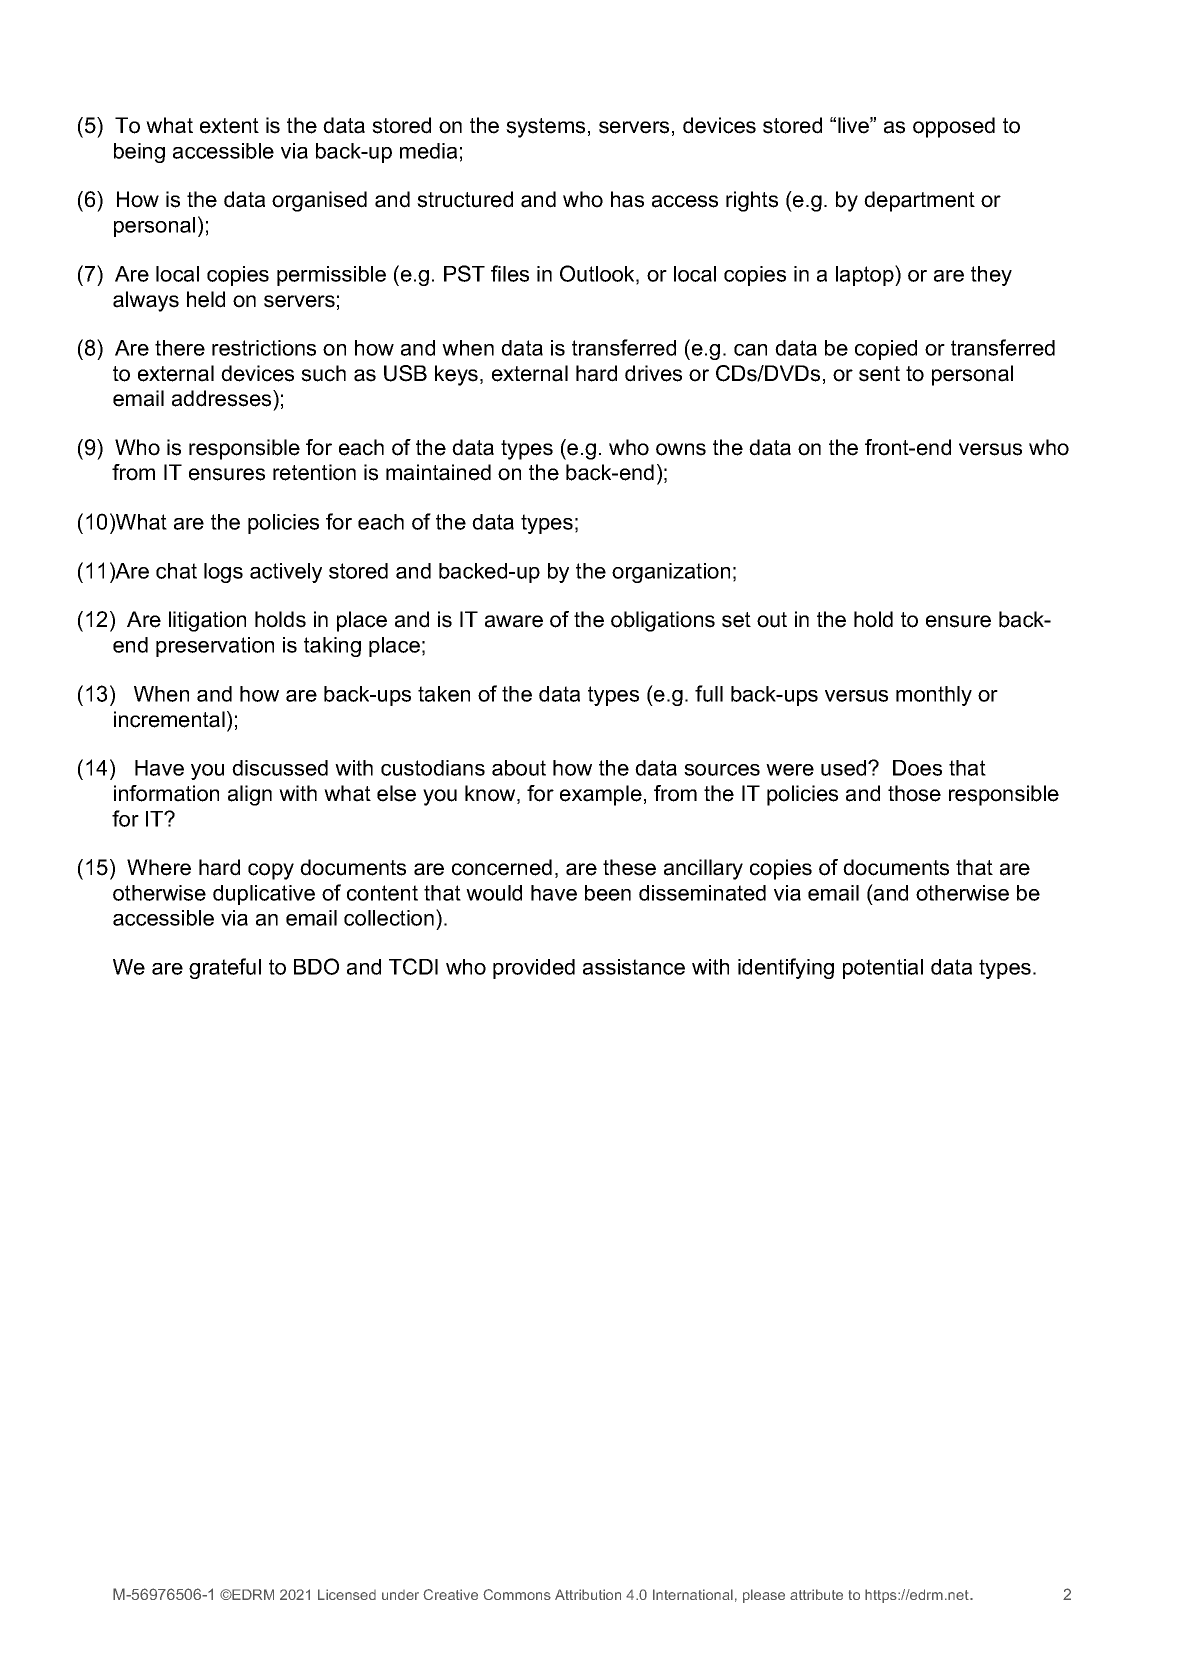 This screenshot has width=1185, height=1675. What do you see at coordinates (229, 126) in the screenshot?
I see `extent` at bounding box center [229, 126].
